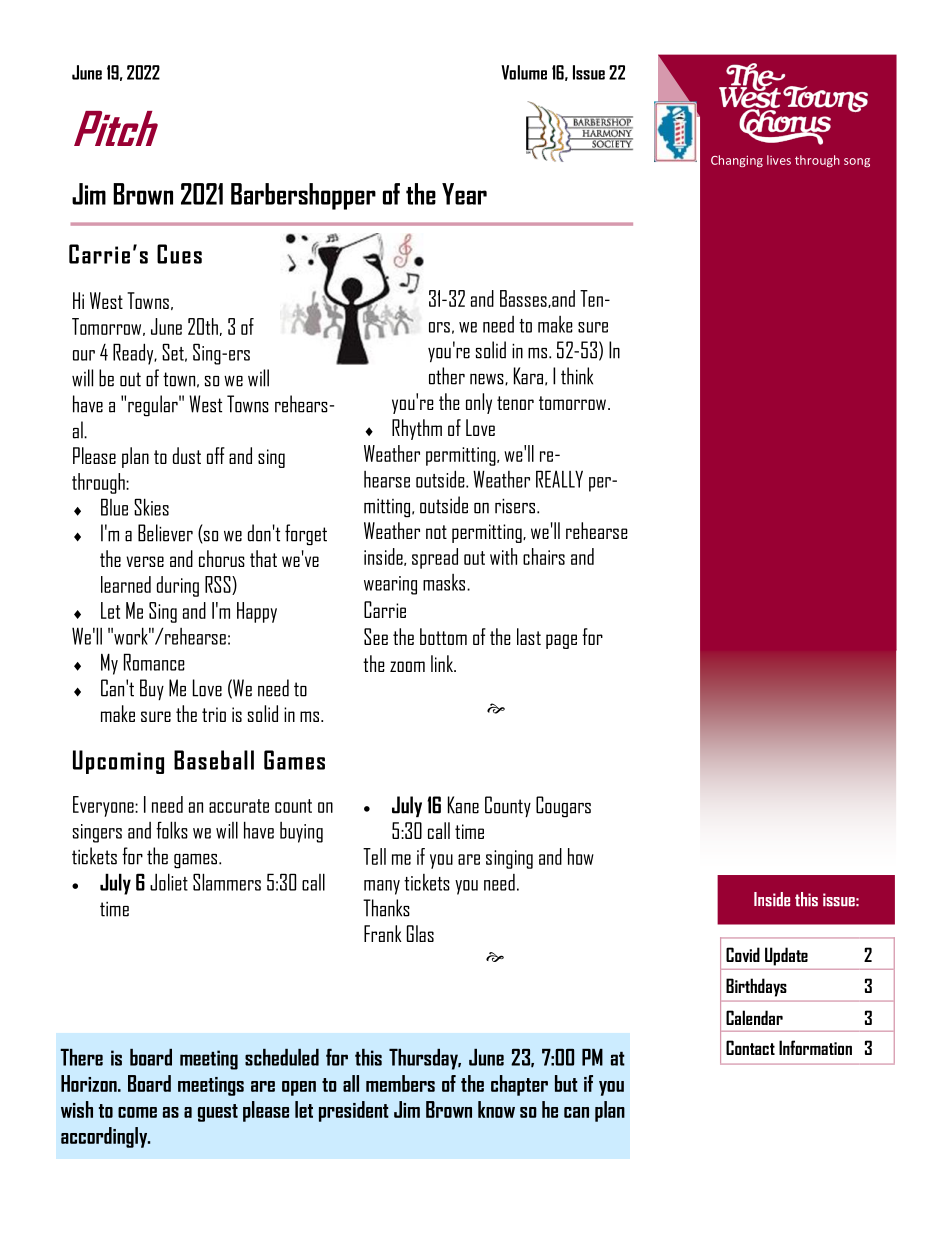 The image size is (952, 1233). What do you see at coordinates (179, 254) in the screenshot?
I see `Cues` at bounding box center [179, 254].
